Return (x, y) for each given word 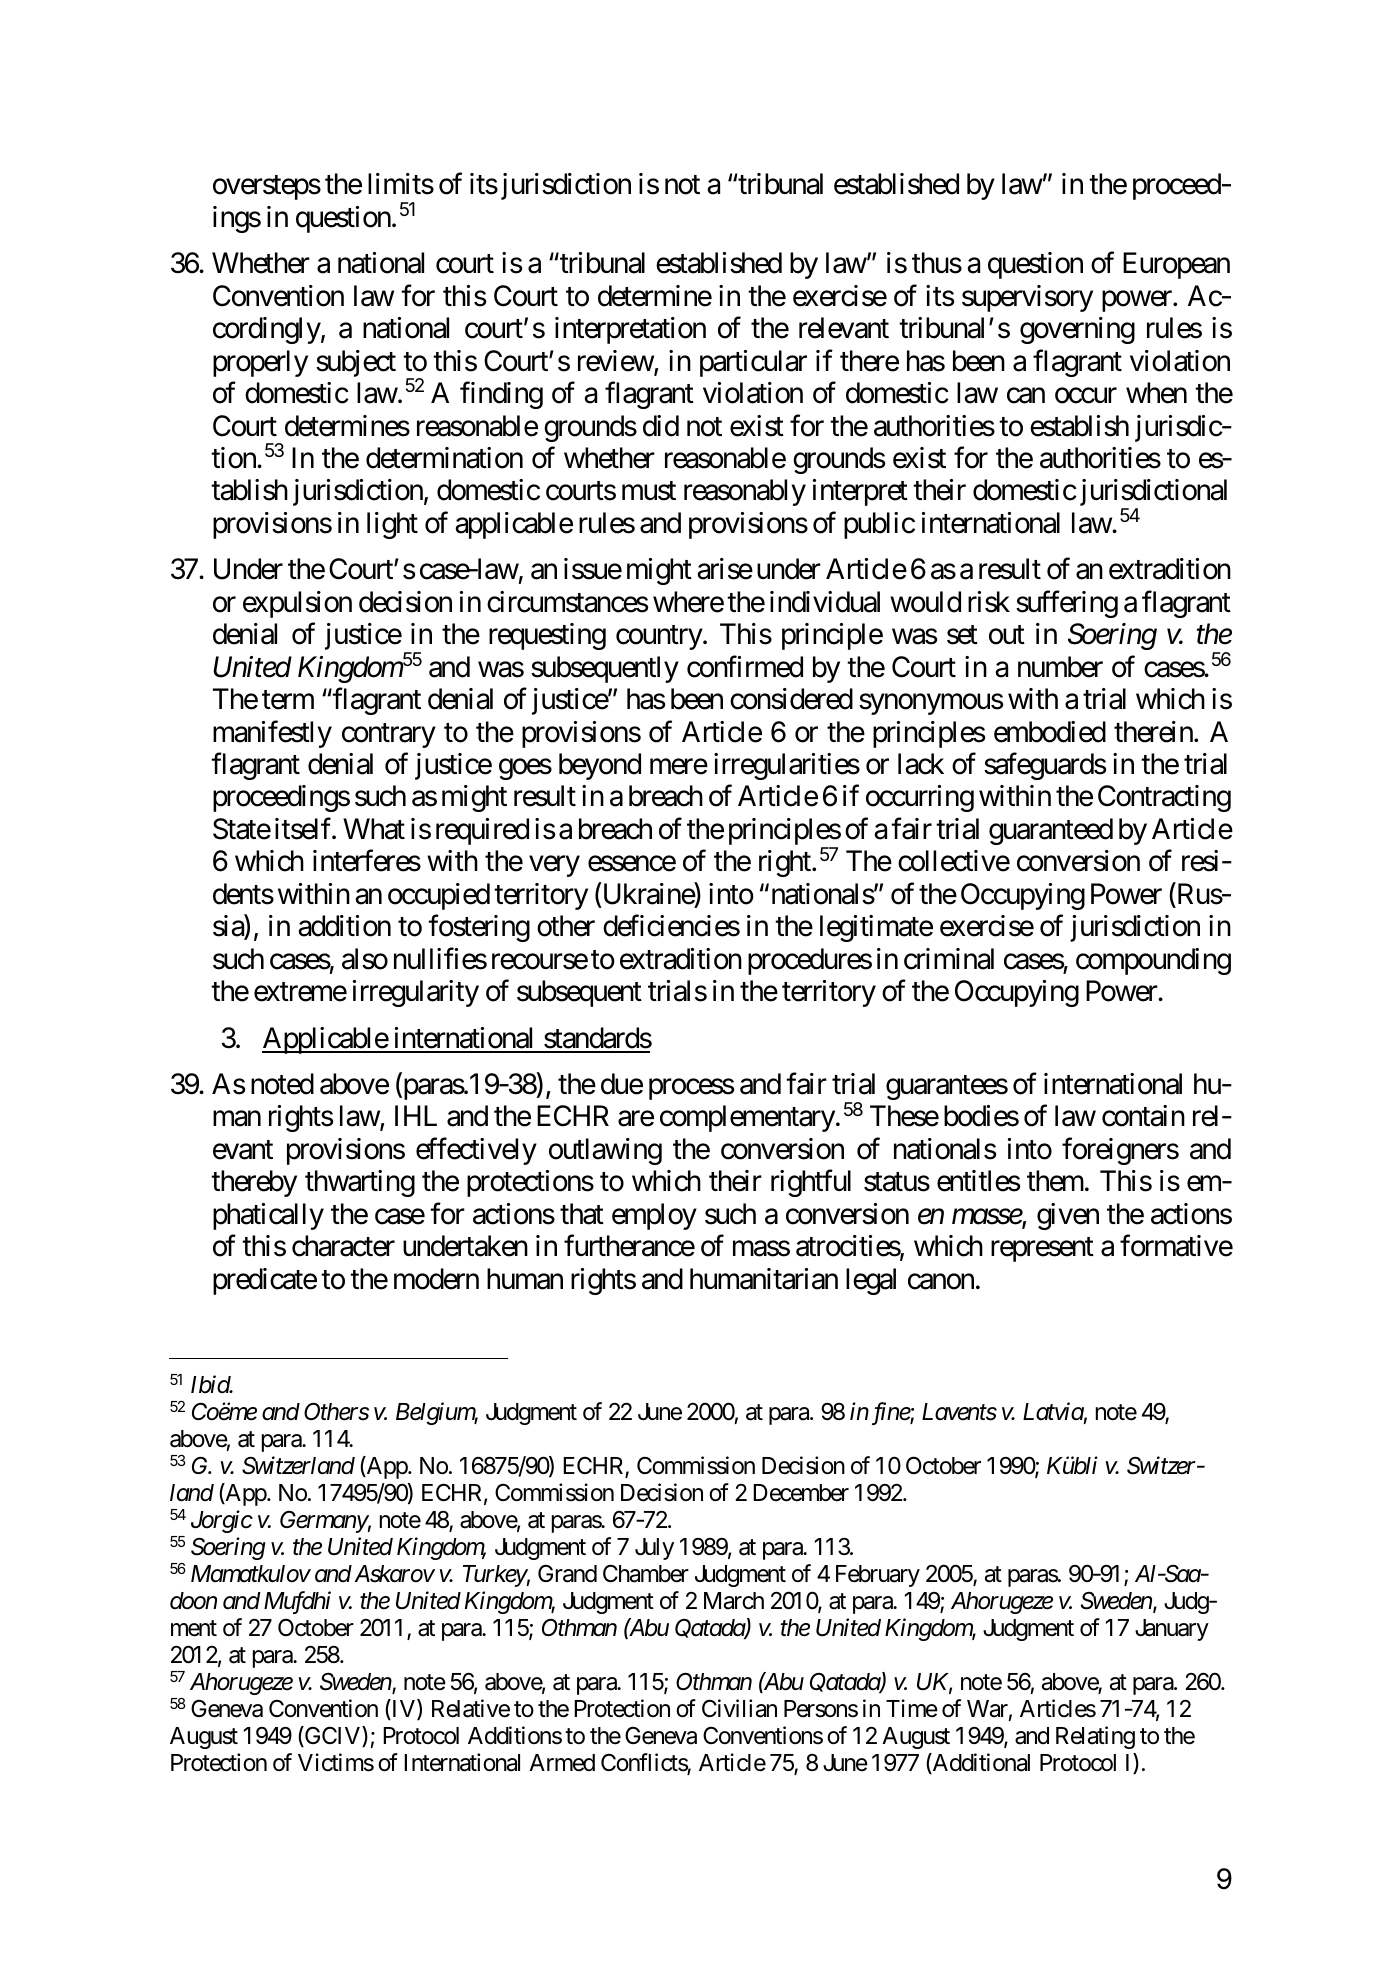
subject (356, 363)
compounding (1153, 961)
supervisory (1027, 298)
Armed (562, 1763)
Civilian (739, 1708)
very (554, 866)
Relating (1095, 1737)
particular (753, 363)
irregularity (416, 993)
